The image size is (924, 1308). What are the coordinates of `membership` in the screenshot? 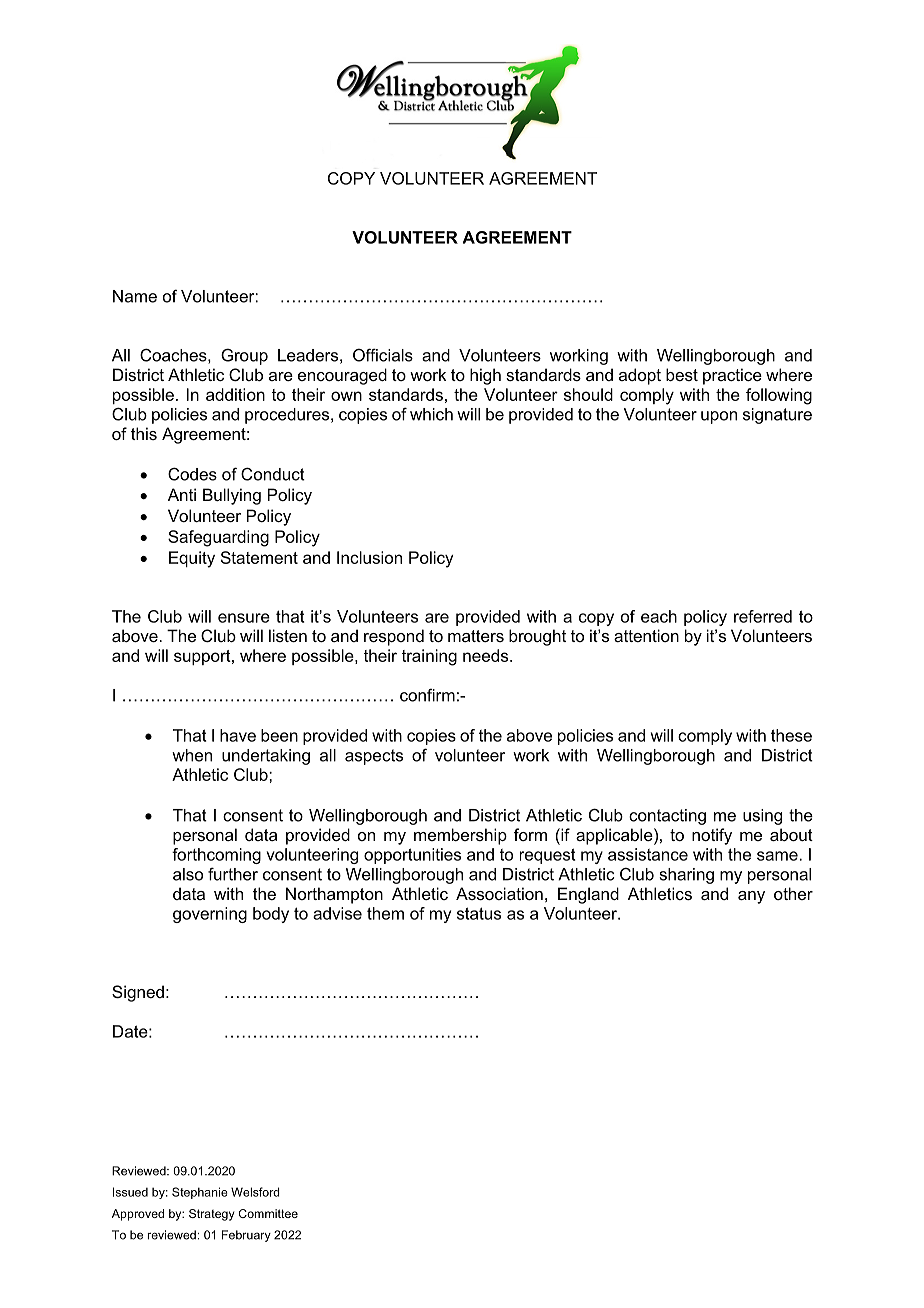 It's located at (460, 836).
